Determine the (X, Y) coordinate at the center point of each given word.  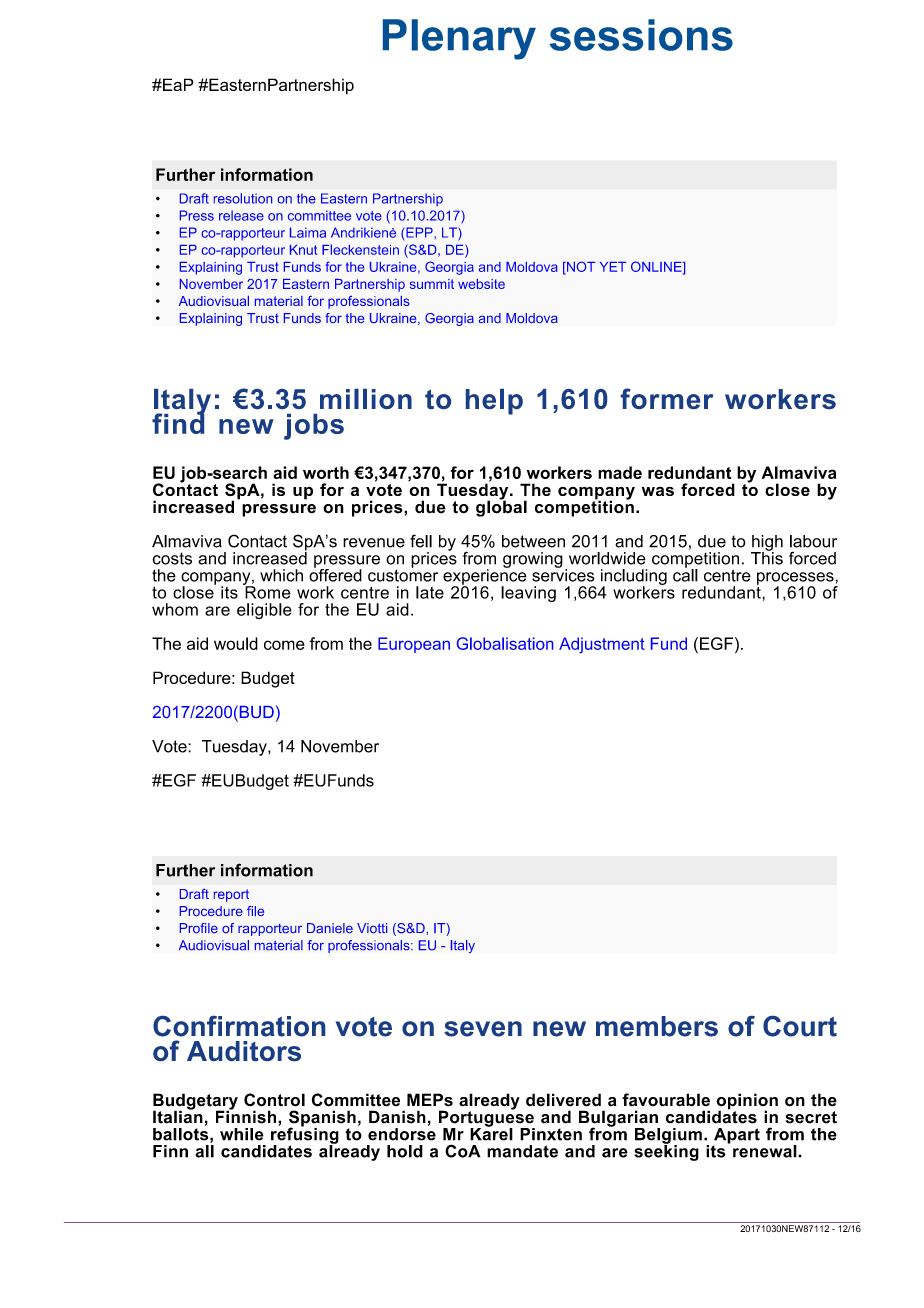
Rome (267, 591)
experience (485, 576)
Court (800, 1026)
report (231, 895)
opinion (747, 1102)
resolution (243, 198)
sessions (641, 35)
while (242, 1134)
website (481, 284)
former (667, 398)
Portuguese (487, 1118)
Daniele (330, 928)
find (178, 422)
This (767, 557)
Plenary (459, 39)
